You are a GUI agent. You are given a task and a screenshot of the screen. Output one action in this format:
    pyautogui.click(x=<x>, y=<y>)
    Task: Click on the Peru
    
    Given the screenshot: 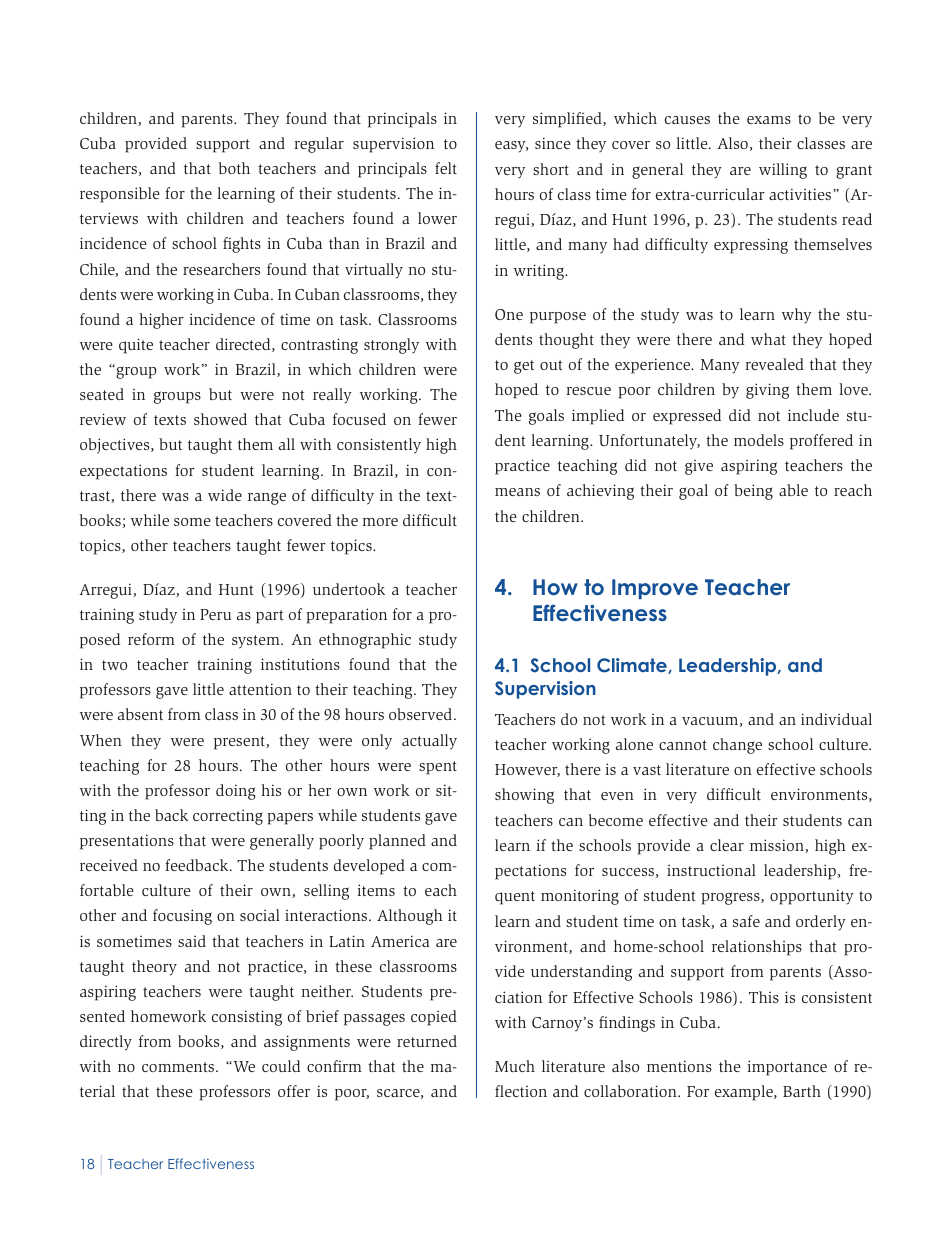 What is the action you would take?
    pyautogui.click(x=215, y=614)
